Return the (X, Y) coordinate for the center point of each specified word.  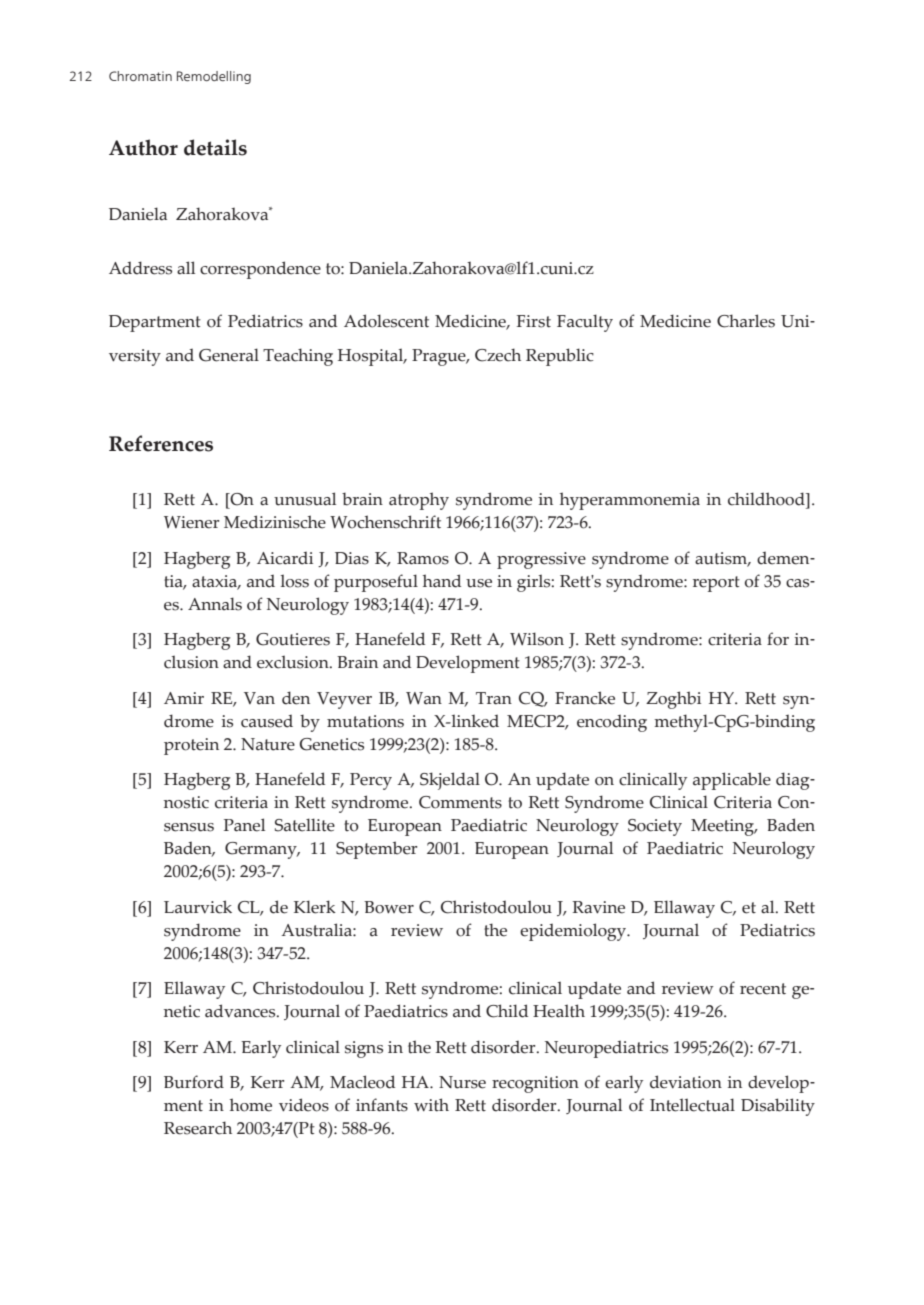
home (251, 1105)
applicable (732, 781)
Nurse (462, 1082)
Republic (560, 357)
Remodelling (214, 77)
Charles (746, 321)
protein (191, 746)
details (215, 147)
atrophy (419, 501)
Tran (494, 698)
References (161, 443)
